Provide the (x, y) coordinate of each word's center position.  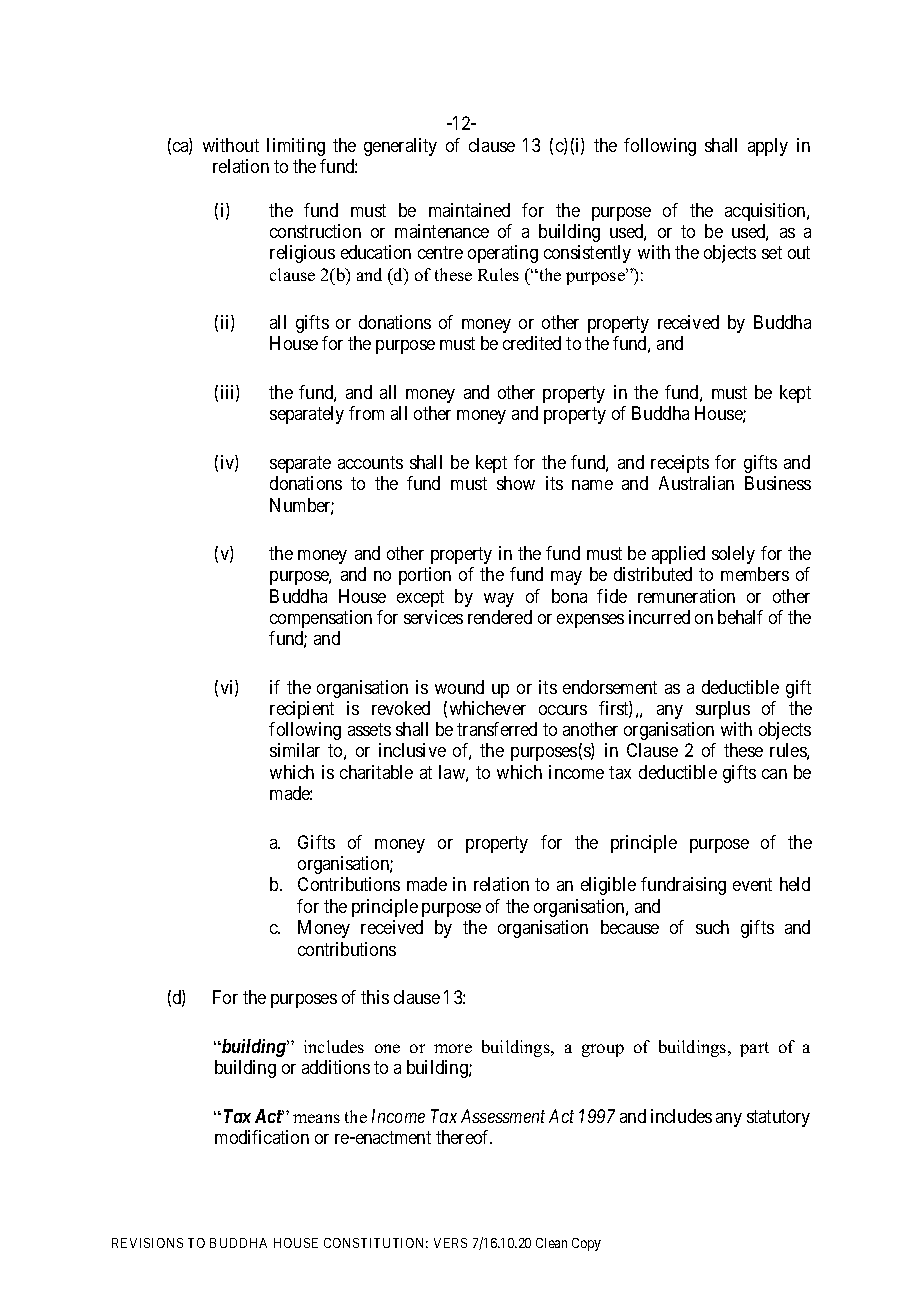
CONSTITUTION (376, 1243)
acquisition (766, 212)
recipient (302, 710)
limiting (296, 147)
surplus (723, 710)
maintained (469, 210)
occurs (563, 710)
